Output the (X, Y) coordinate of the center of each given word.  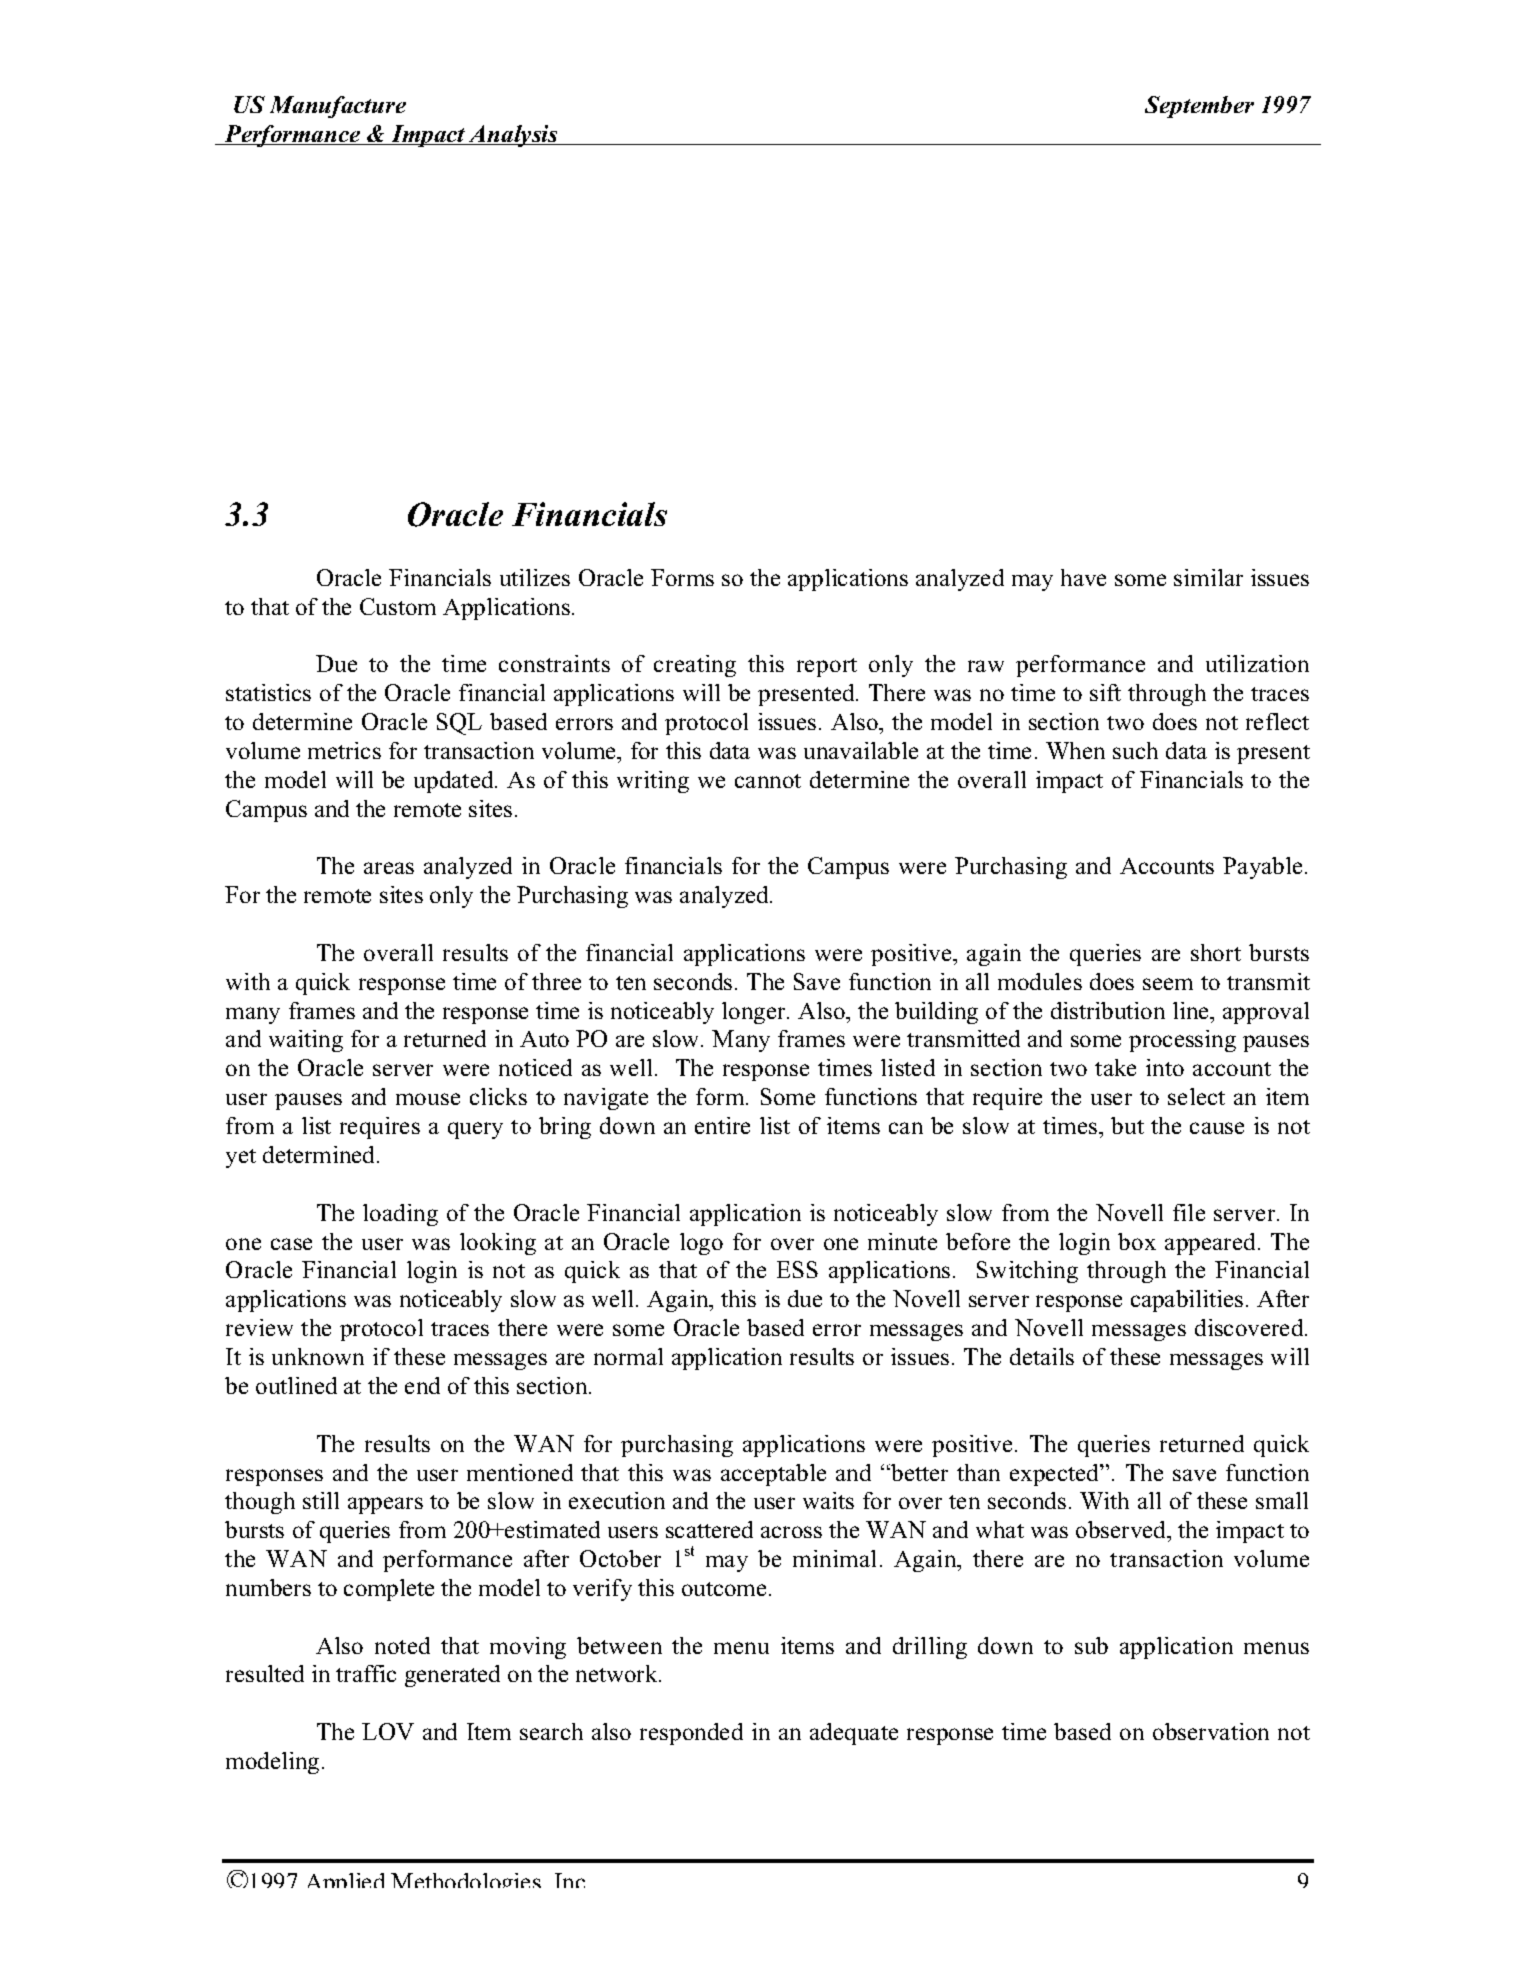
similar (1208, 577)
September (1199, 107)
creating (695, 666)
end (422, 1385)
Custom (398, 606)
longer (755, 1013)
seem (1168, 984)
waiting (306, 1041)
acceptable (773, 1475)
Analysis (514, 136)
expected (1056, 1475)
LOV (388, 1731)
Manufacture (338, 107)
